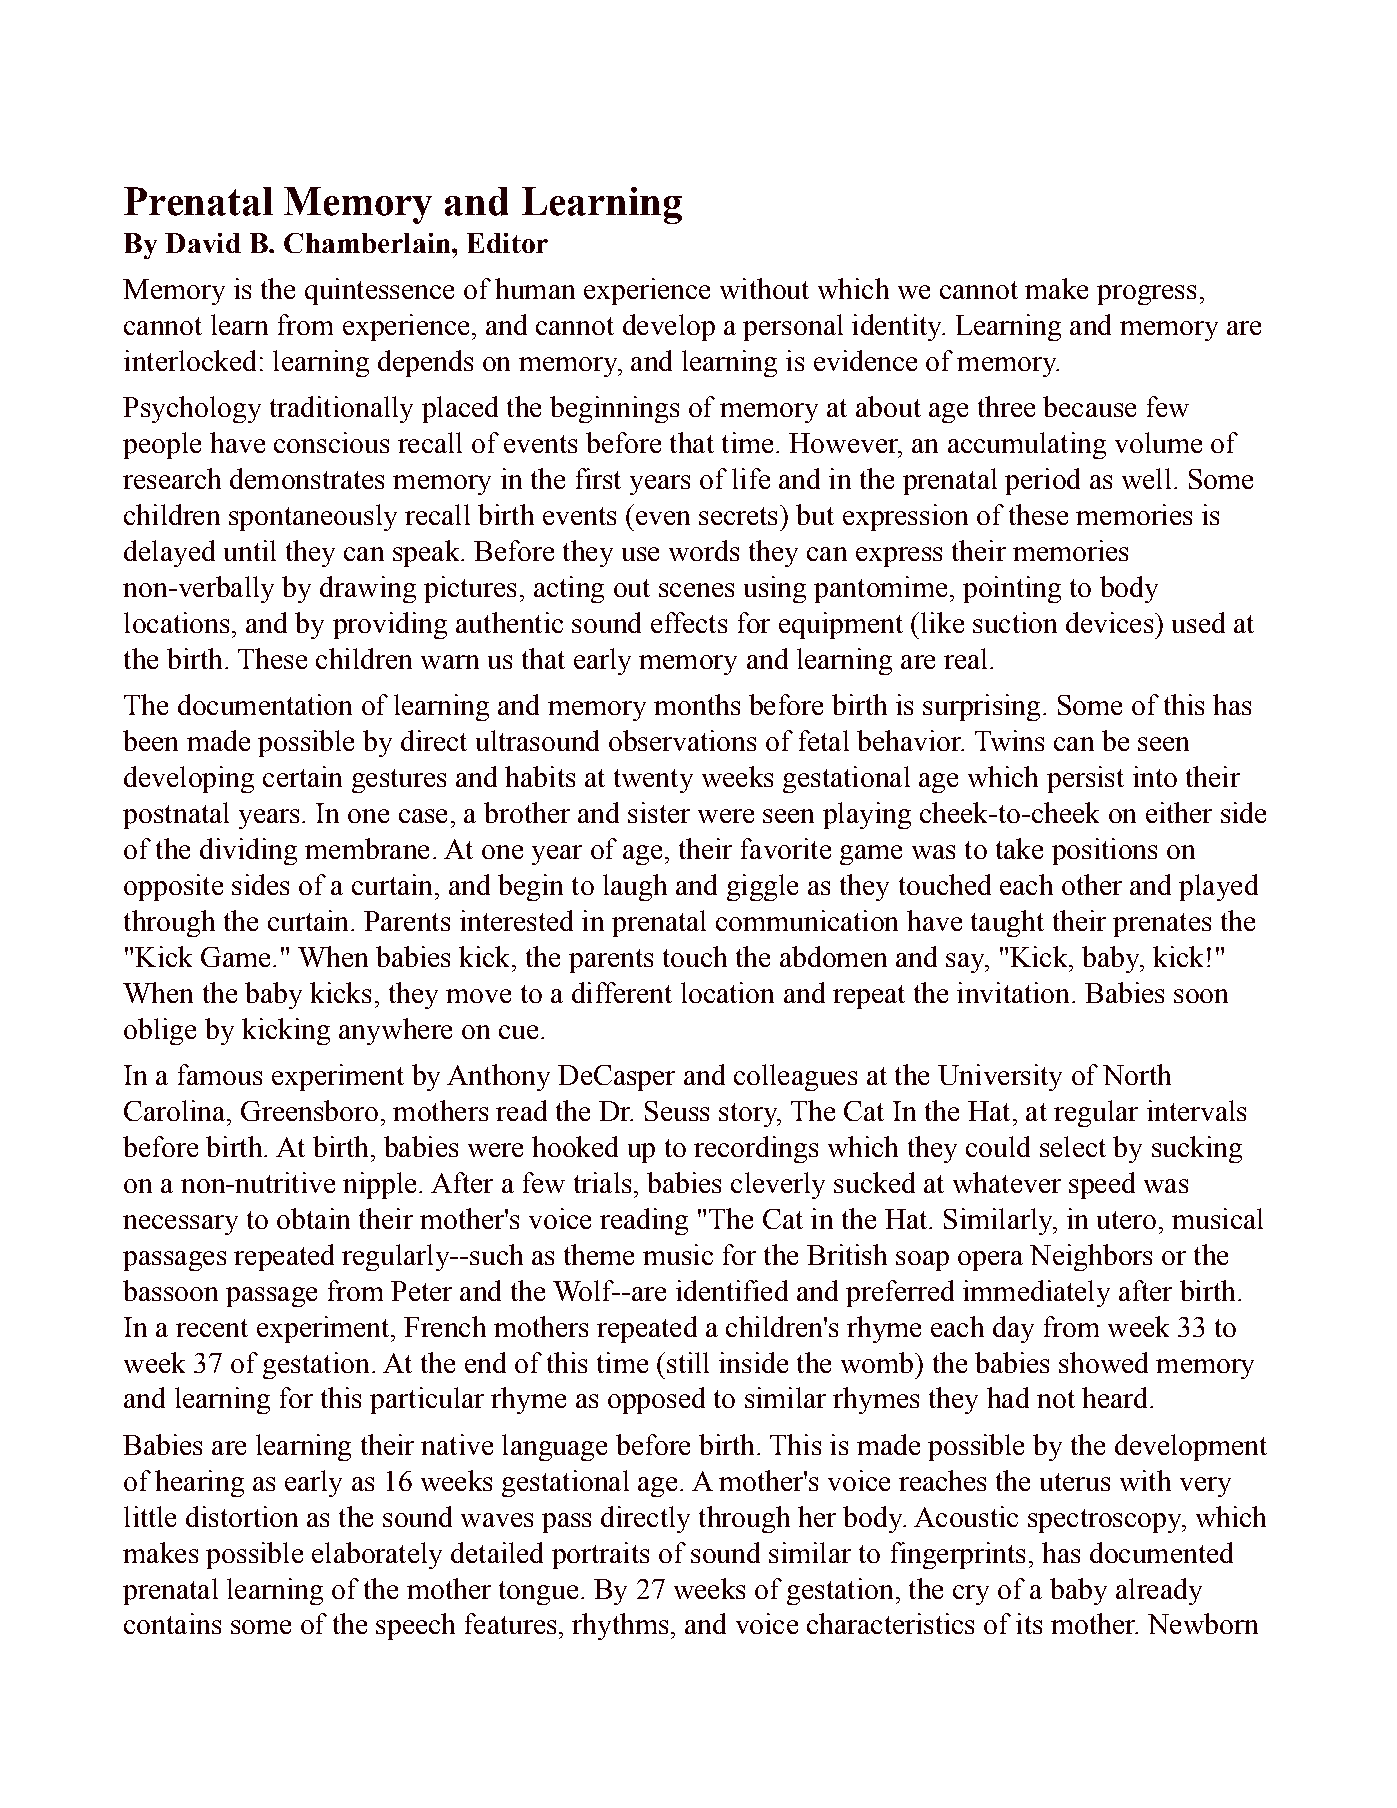 The width and height of the image is (1397, 1808). I want to click on opposite, so click(173, 887).
